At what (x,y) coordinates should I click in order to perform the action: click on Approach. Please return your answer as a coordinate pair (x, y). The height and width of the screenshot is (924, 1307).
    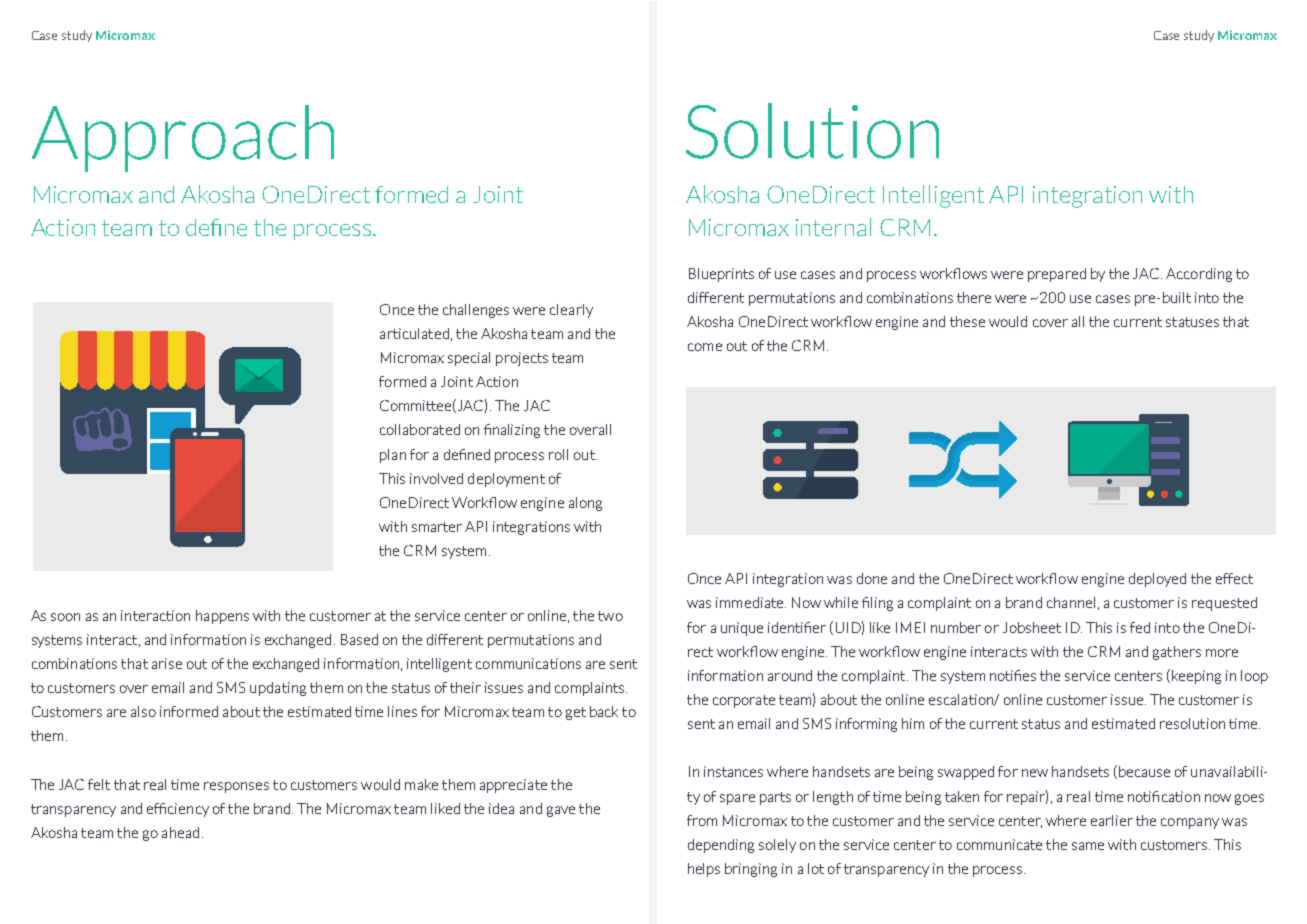
    Looking at the image, I should click on (183, 138).
